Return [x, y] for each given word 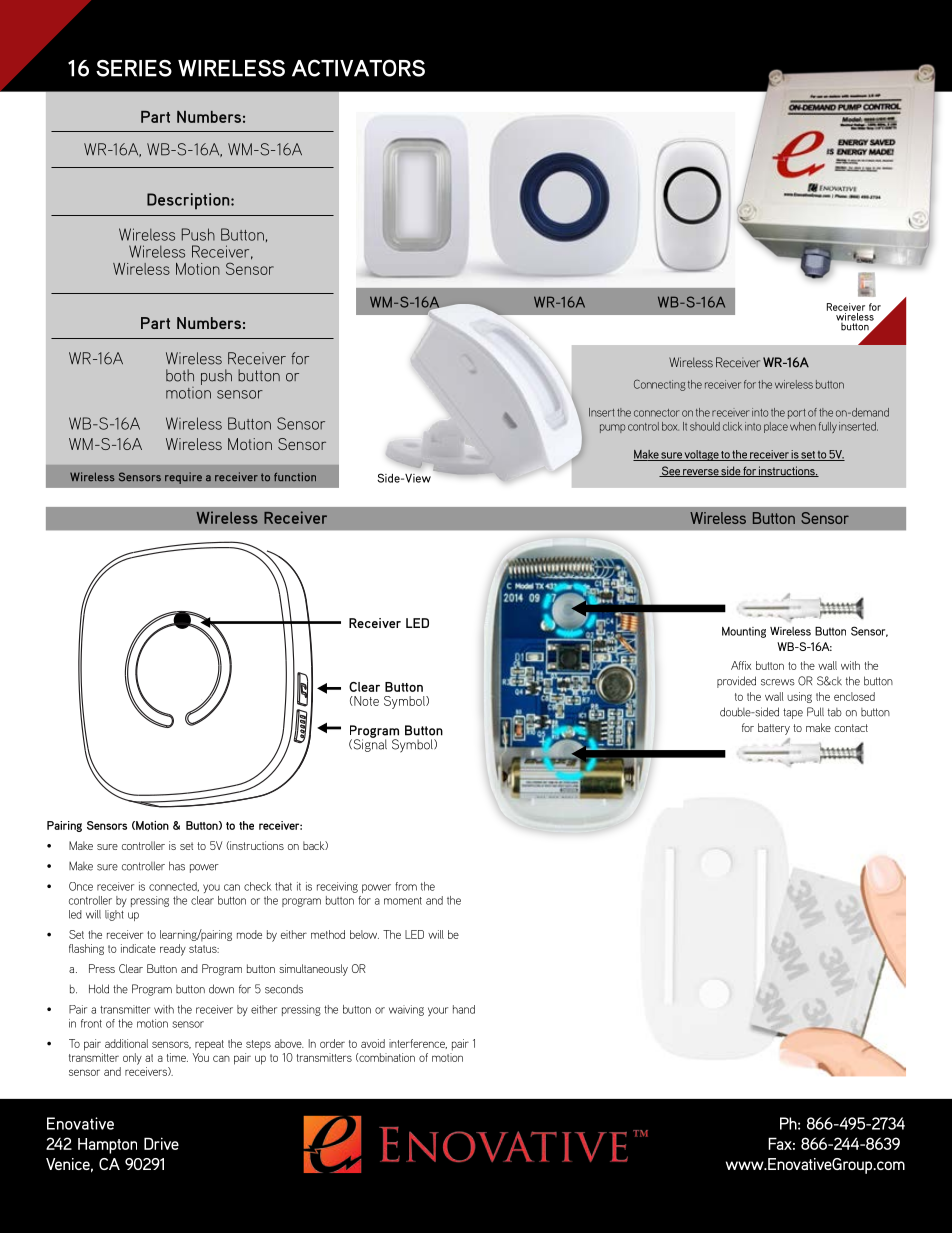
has [177, 866]
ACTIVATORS [358, 68]
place [776, 427]
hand [464, 1009]
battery [774, 729]
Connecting [660, 385]
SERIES [134, 68]
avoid [373, 1043]
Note [365, 701]
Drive [161, 1143]
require [183, 478]
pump [612, 428]
